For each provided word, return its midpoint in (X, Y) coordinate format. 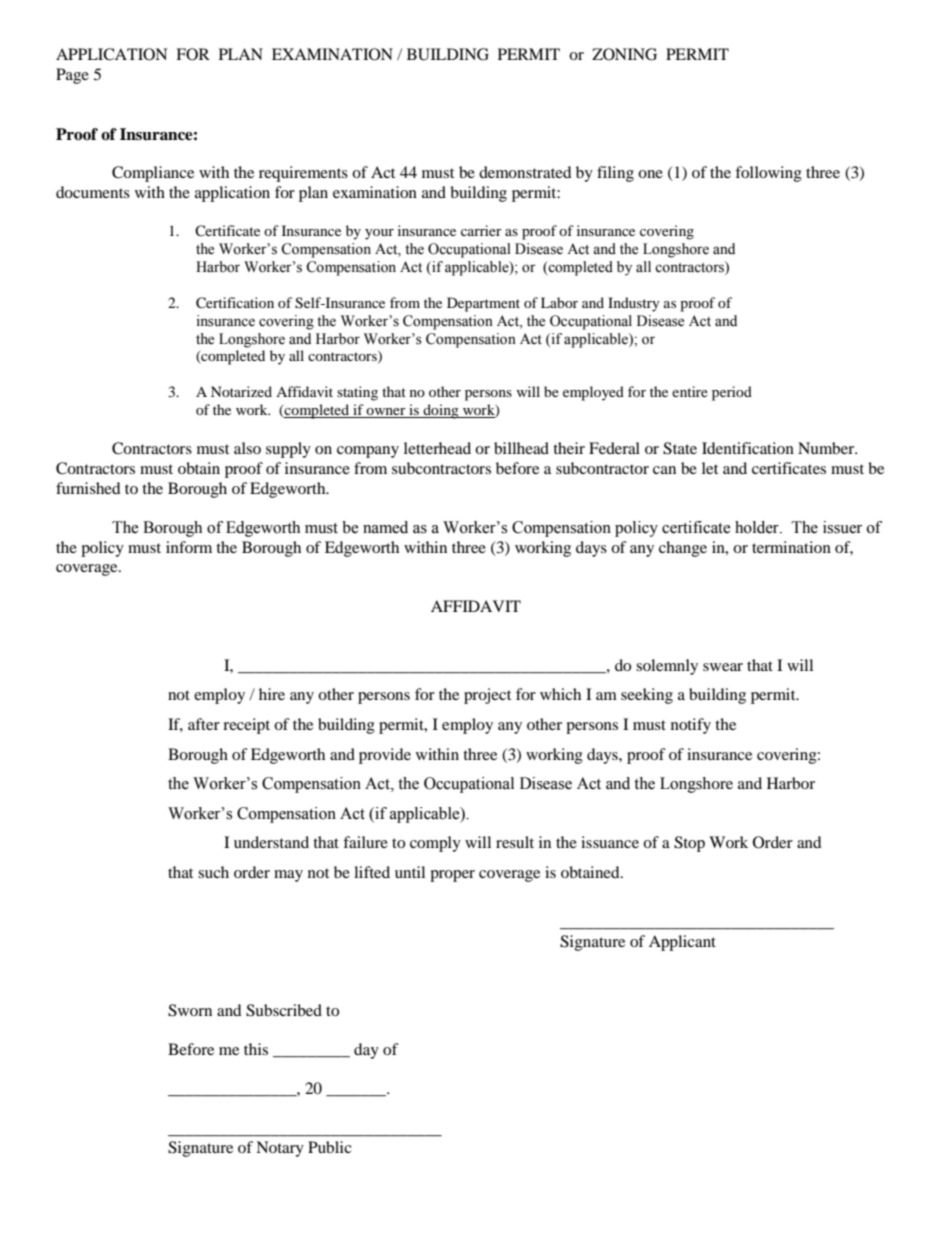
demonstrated (525, 172)
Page (72, 76)
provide (385, 756)
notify (691, 726)
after (204, 724)
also (247, 448)
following (768, 174)
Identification (748, 448)
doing (441, 411)
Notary (280, 1149)
